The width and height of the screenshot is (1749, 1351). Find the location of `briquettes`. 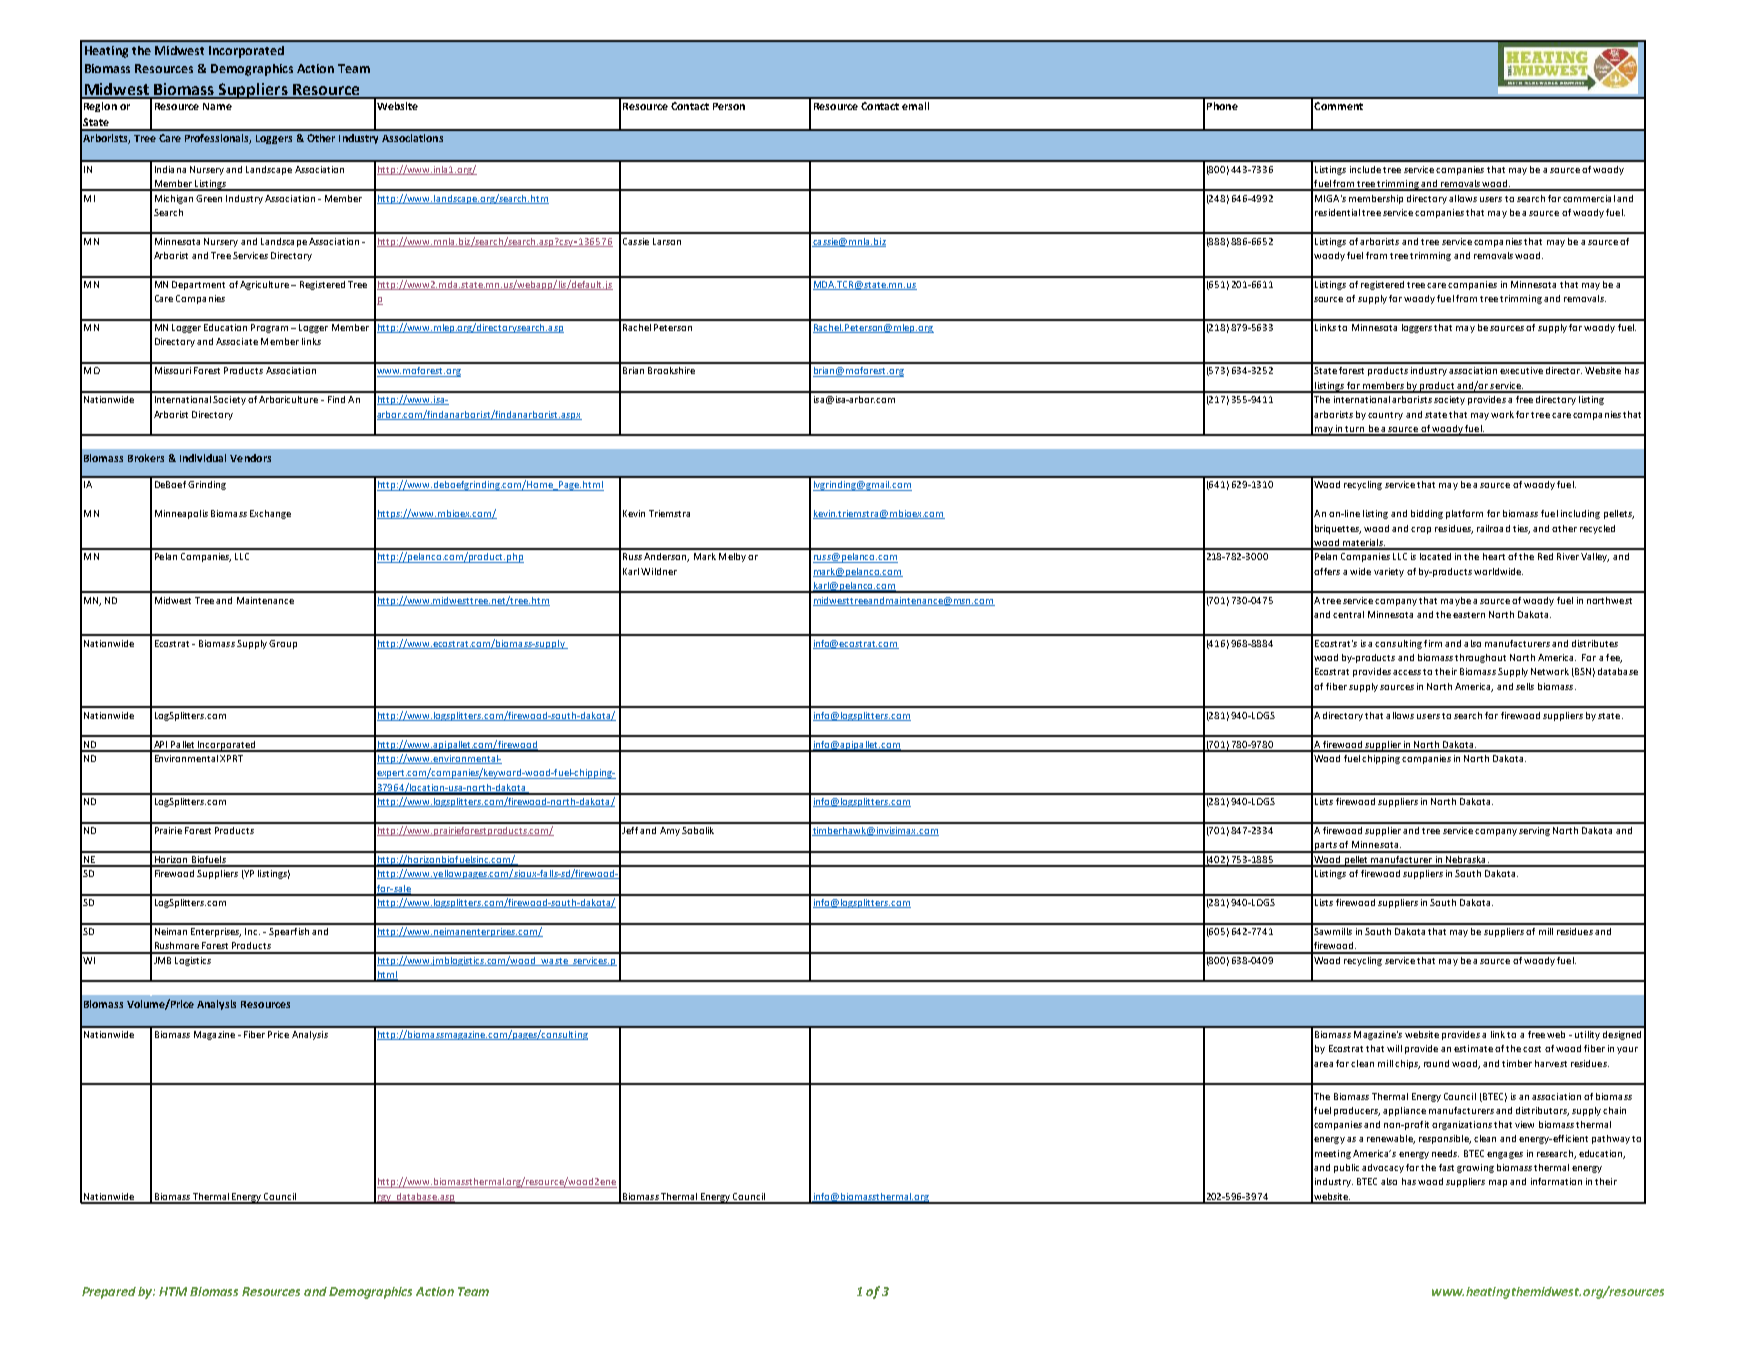

briquettes is located at coordinates (1338, 529).
